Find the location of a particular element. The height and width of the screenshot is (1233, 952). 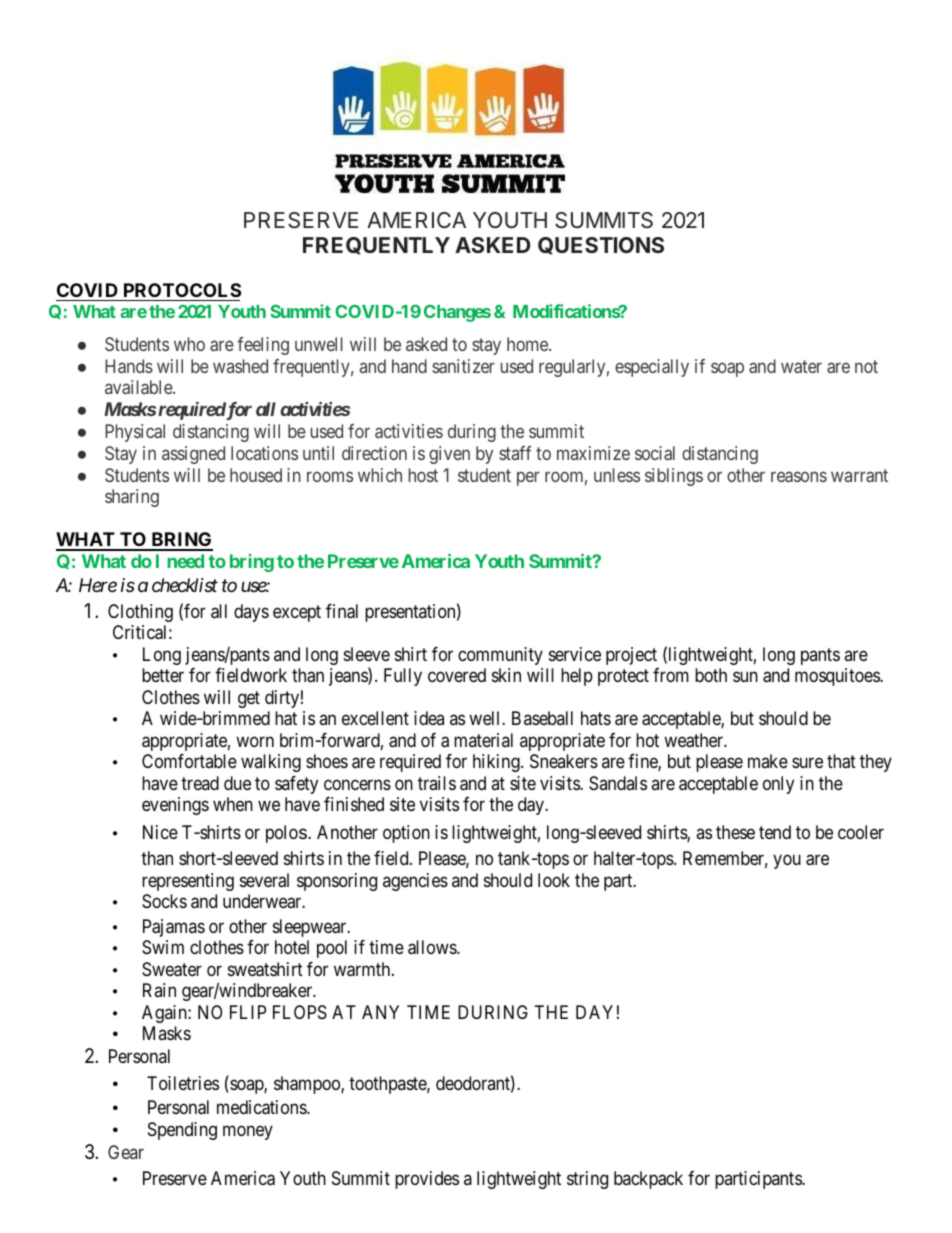

provides is located at coordinates (427, 1180).
